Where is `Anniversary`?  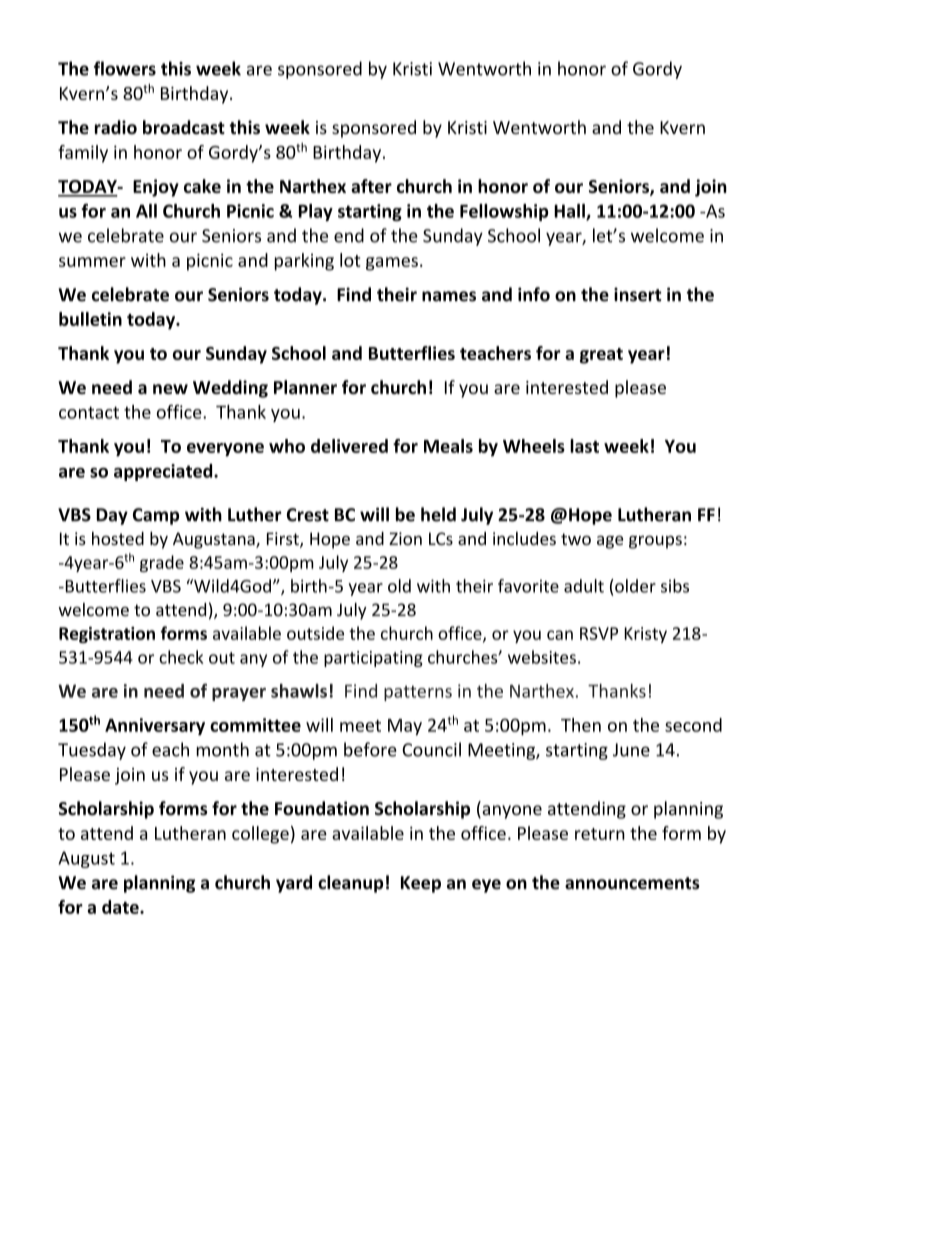 Anniversary is located at coordinates (155, 727).
